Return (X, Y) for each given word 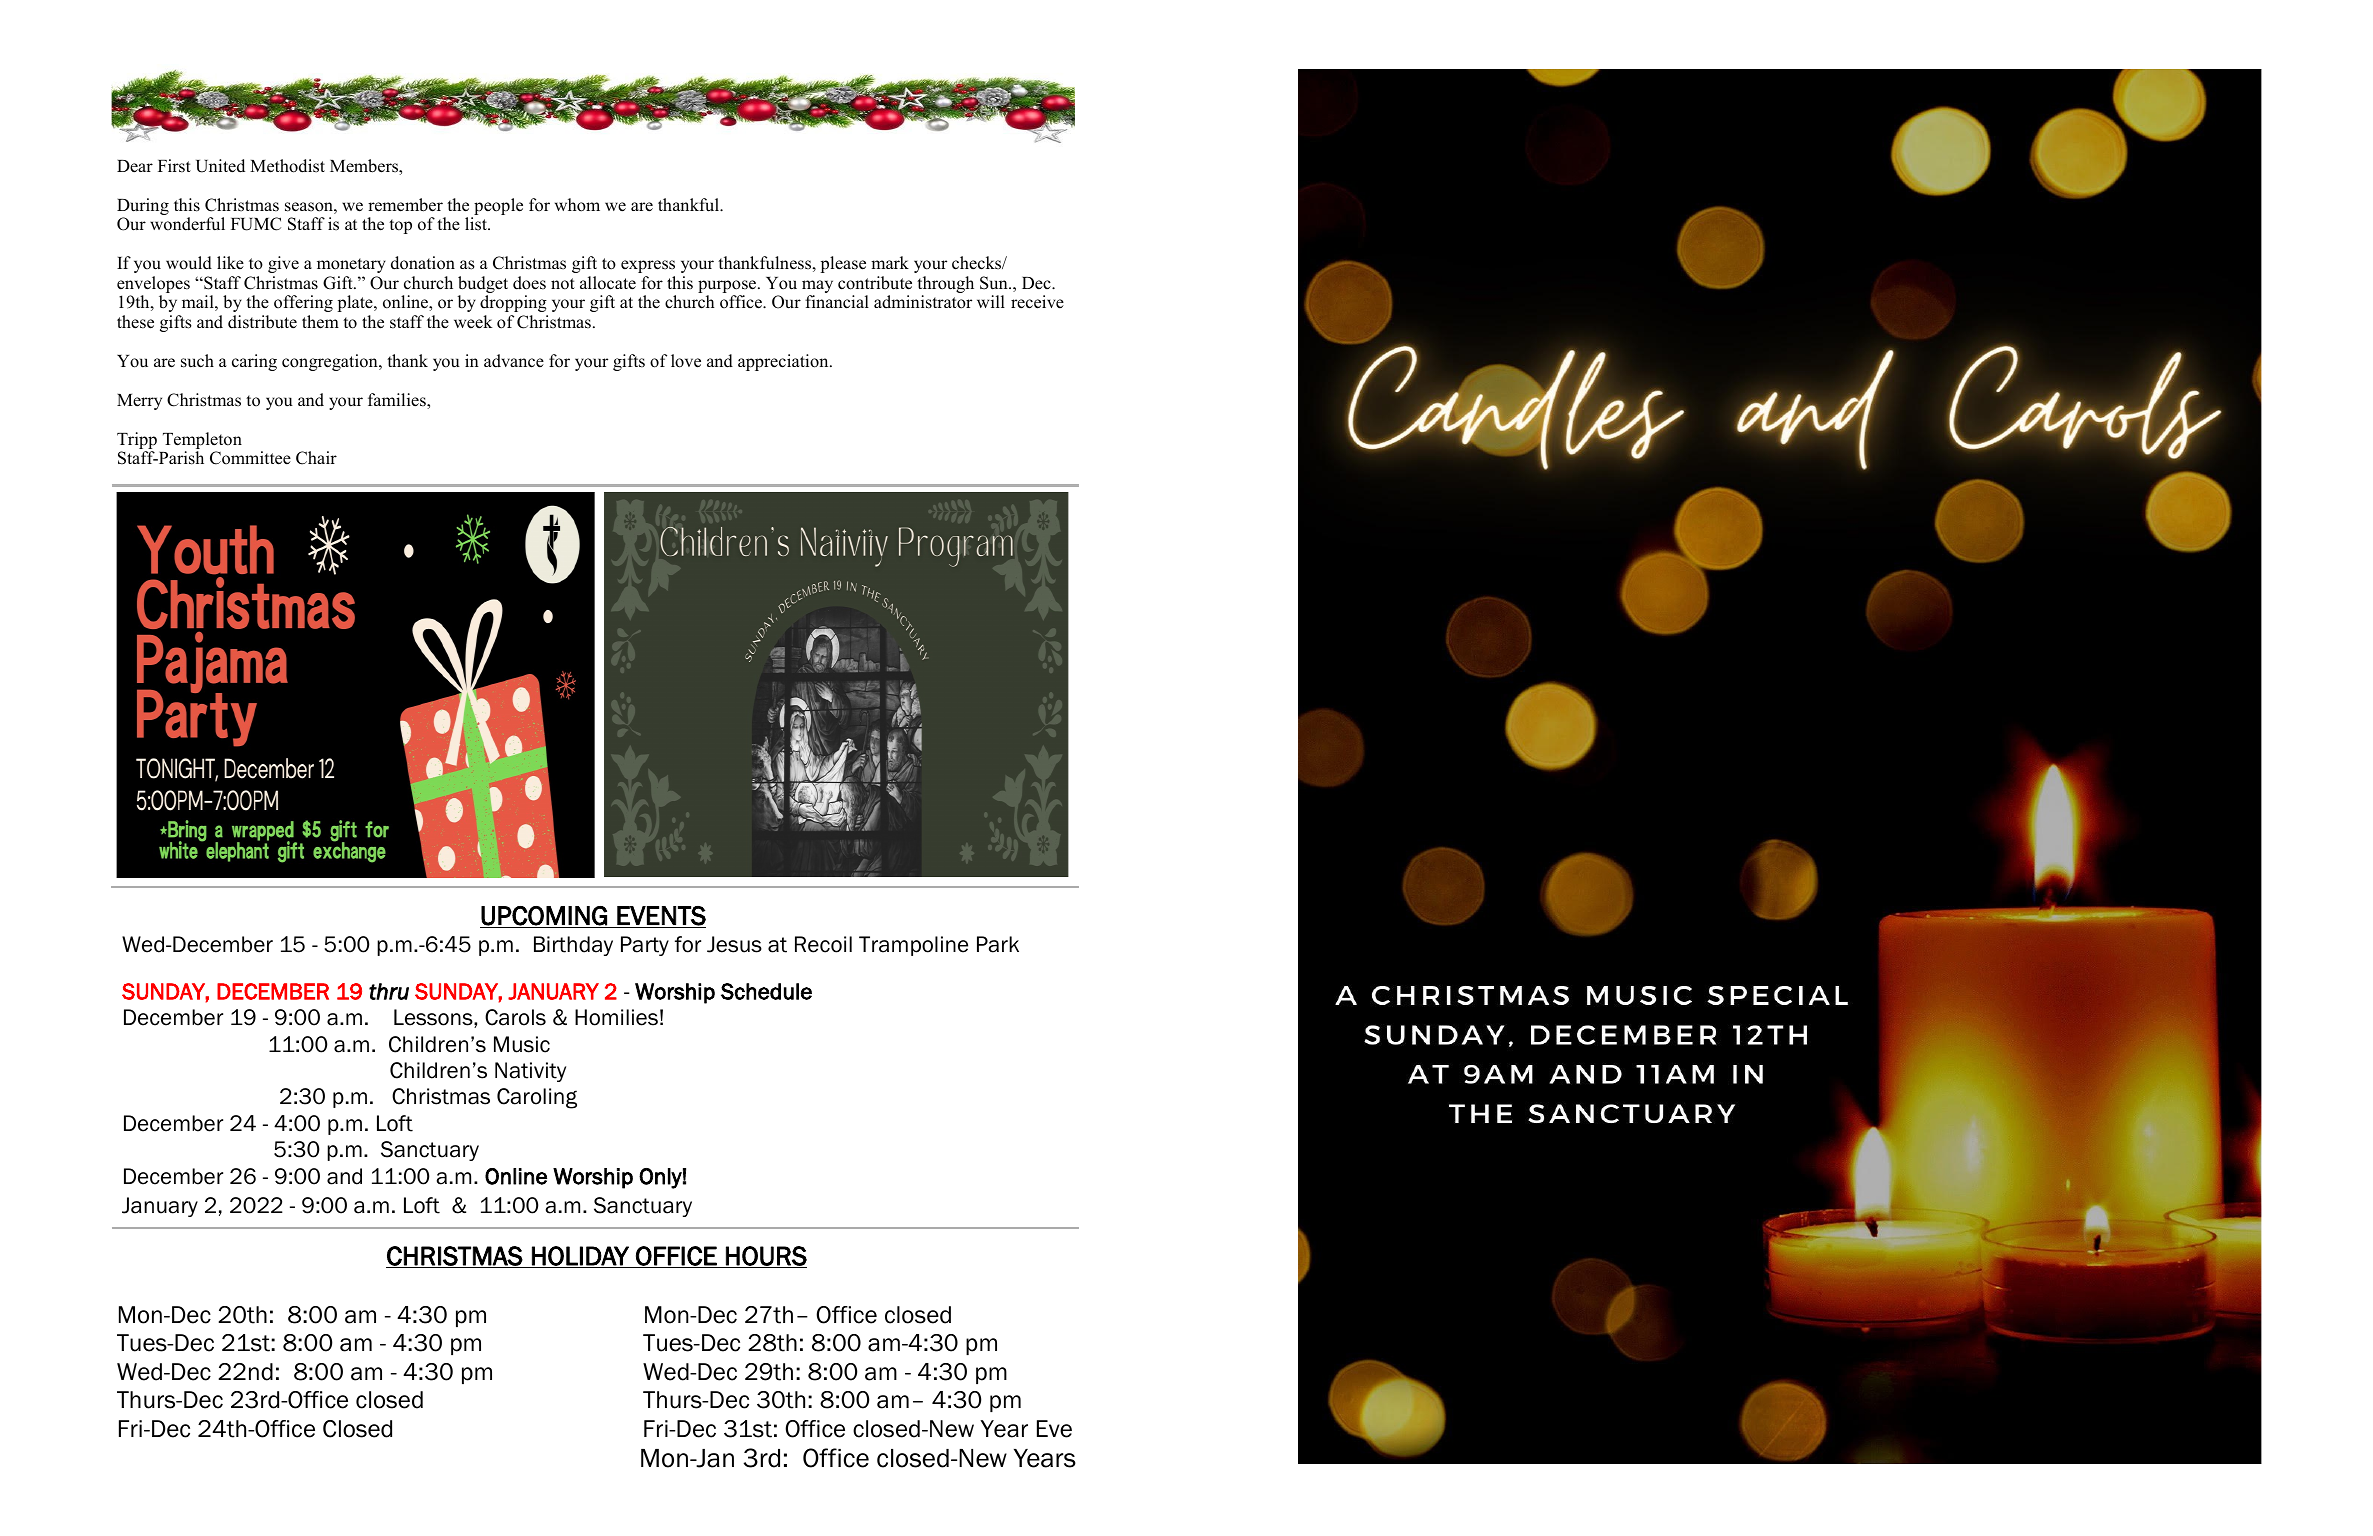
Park (998, 944)
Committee (250, 458)
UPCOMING (544, 917)
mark (890, 262)
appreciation (784, 362)
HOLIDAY (580, 1257)
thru (389, 991)
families (398, 401)
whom (577, 205)
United (220, 166)
